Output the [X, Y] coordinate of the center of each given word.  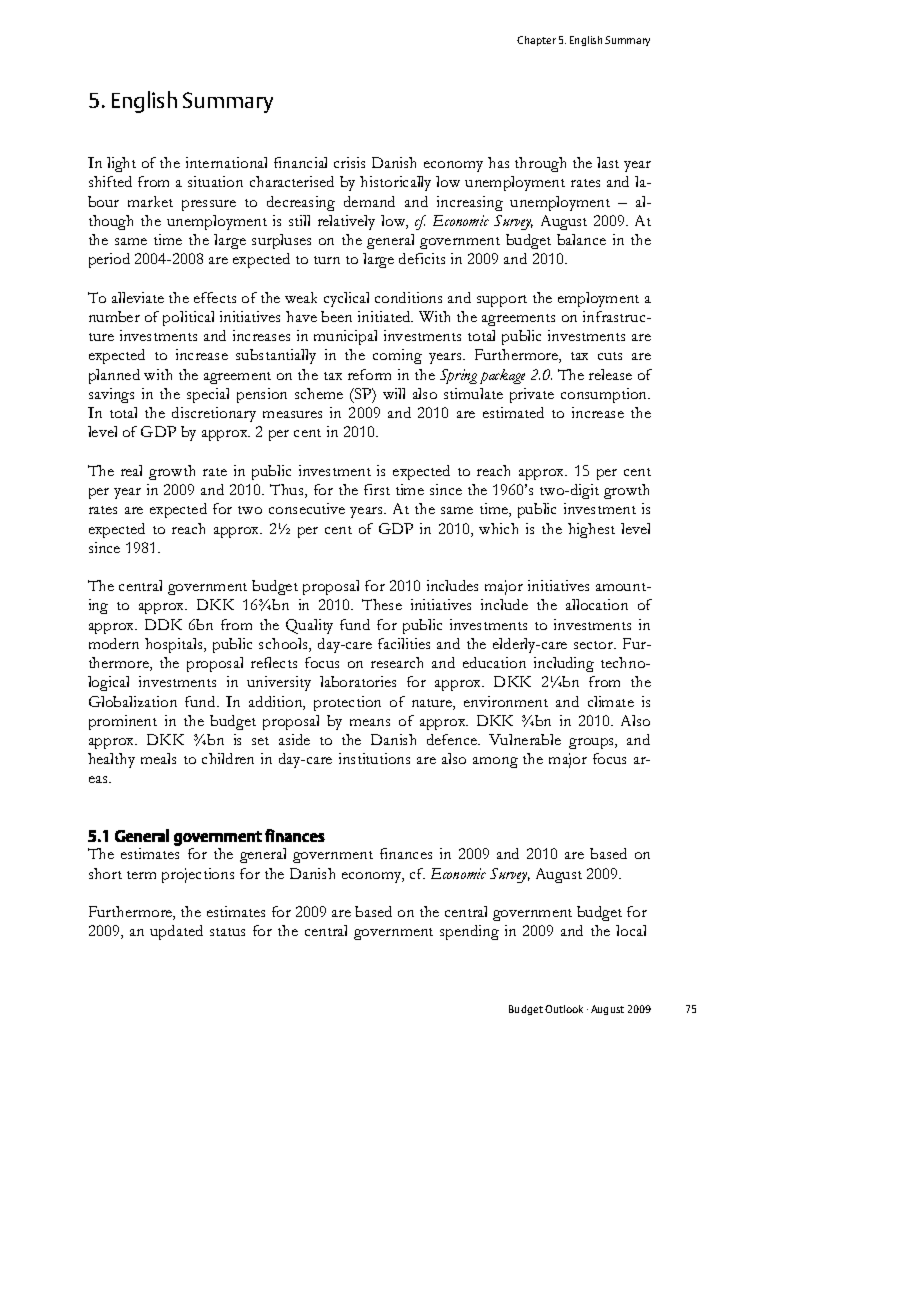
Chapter [536, 41]
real [131, 470]
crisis [349, 162]
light [121, 164]
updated [176, 932]
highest [591, 530]
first [377, 489]
